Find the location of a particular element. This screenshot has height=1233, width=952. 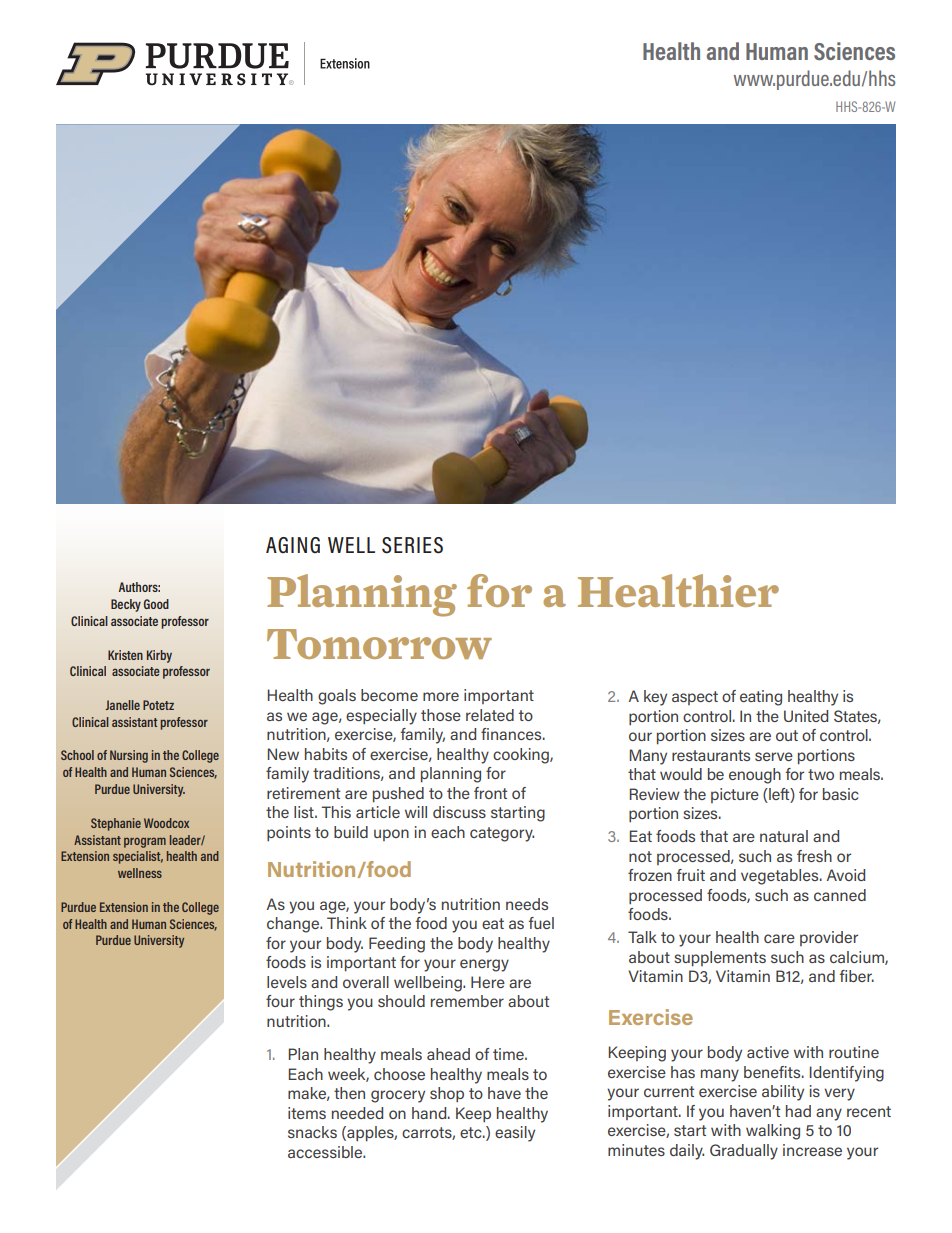

remember is located at coordinates (467, 1001).
